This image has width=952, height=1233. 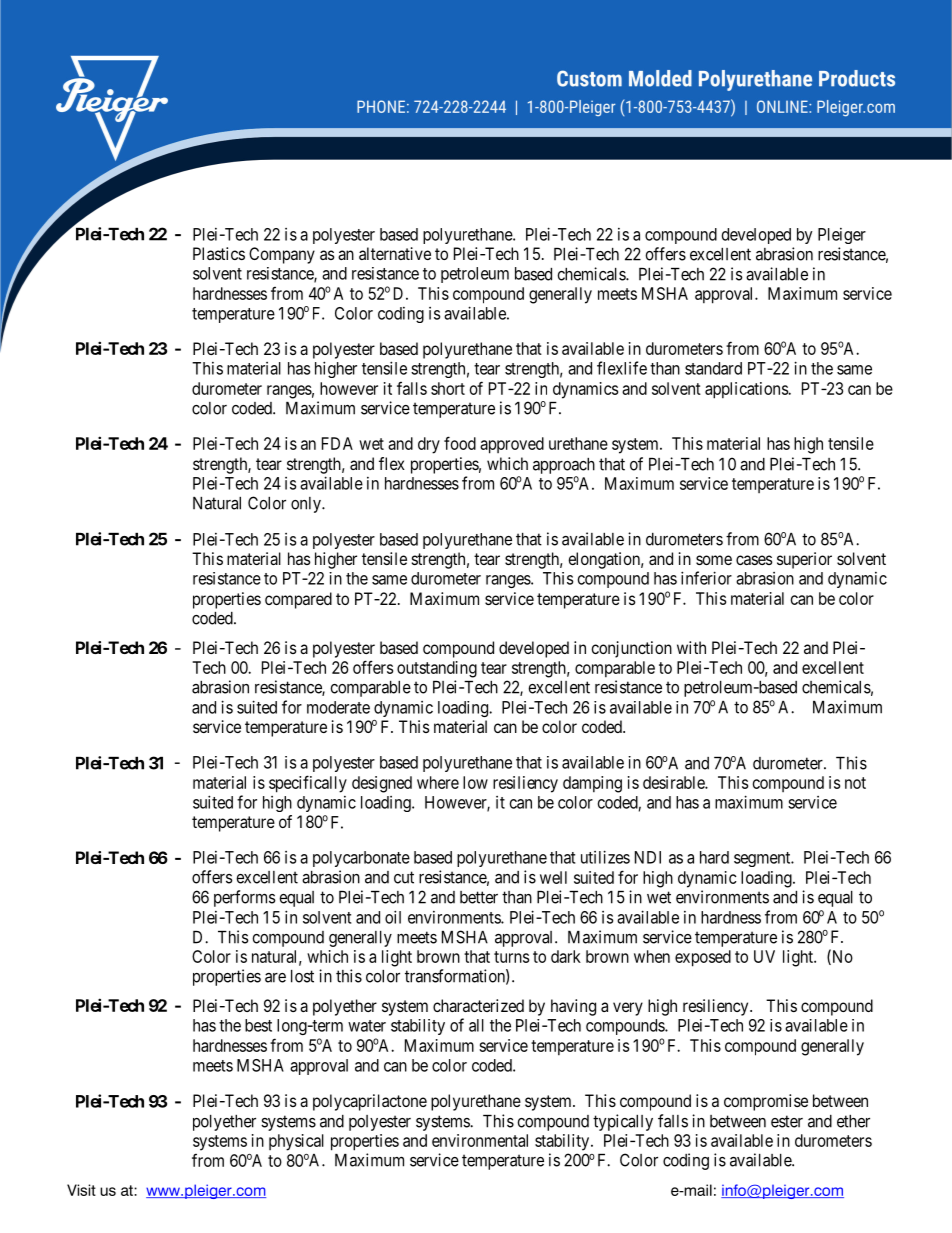 What do you see at coordinates (219, 253) in the image?
I see `Plastics` at bounding box center [219, 253].
